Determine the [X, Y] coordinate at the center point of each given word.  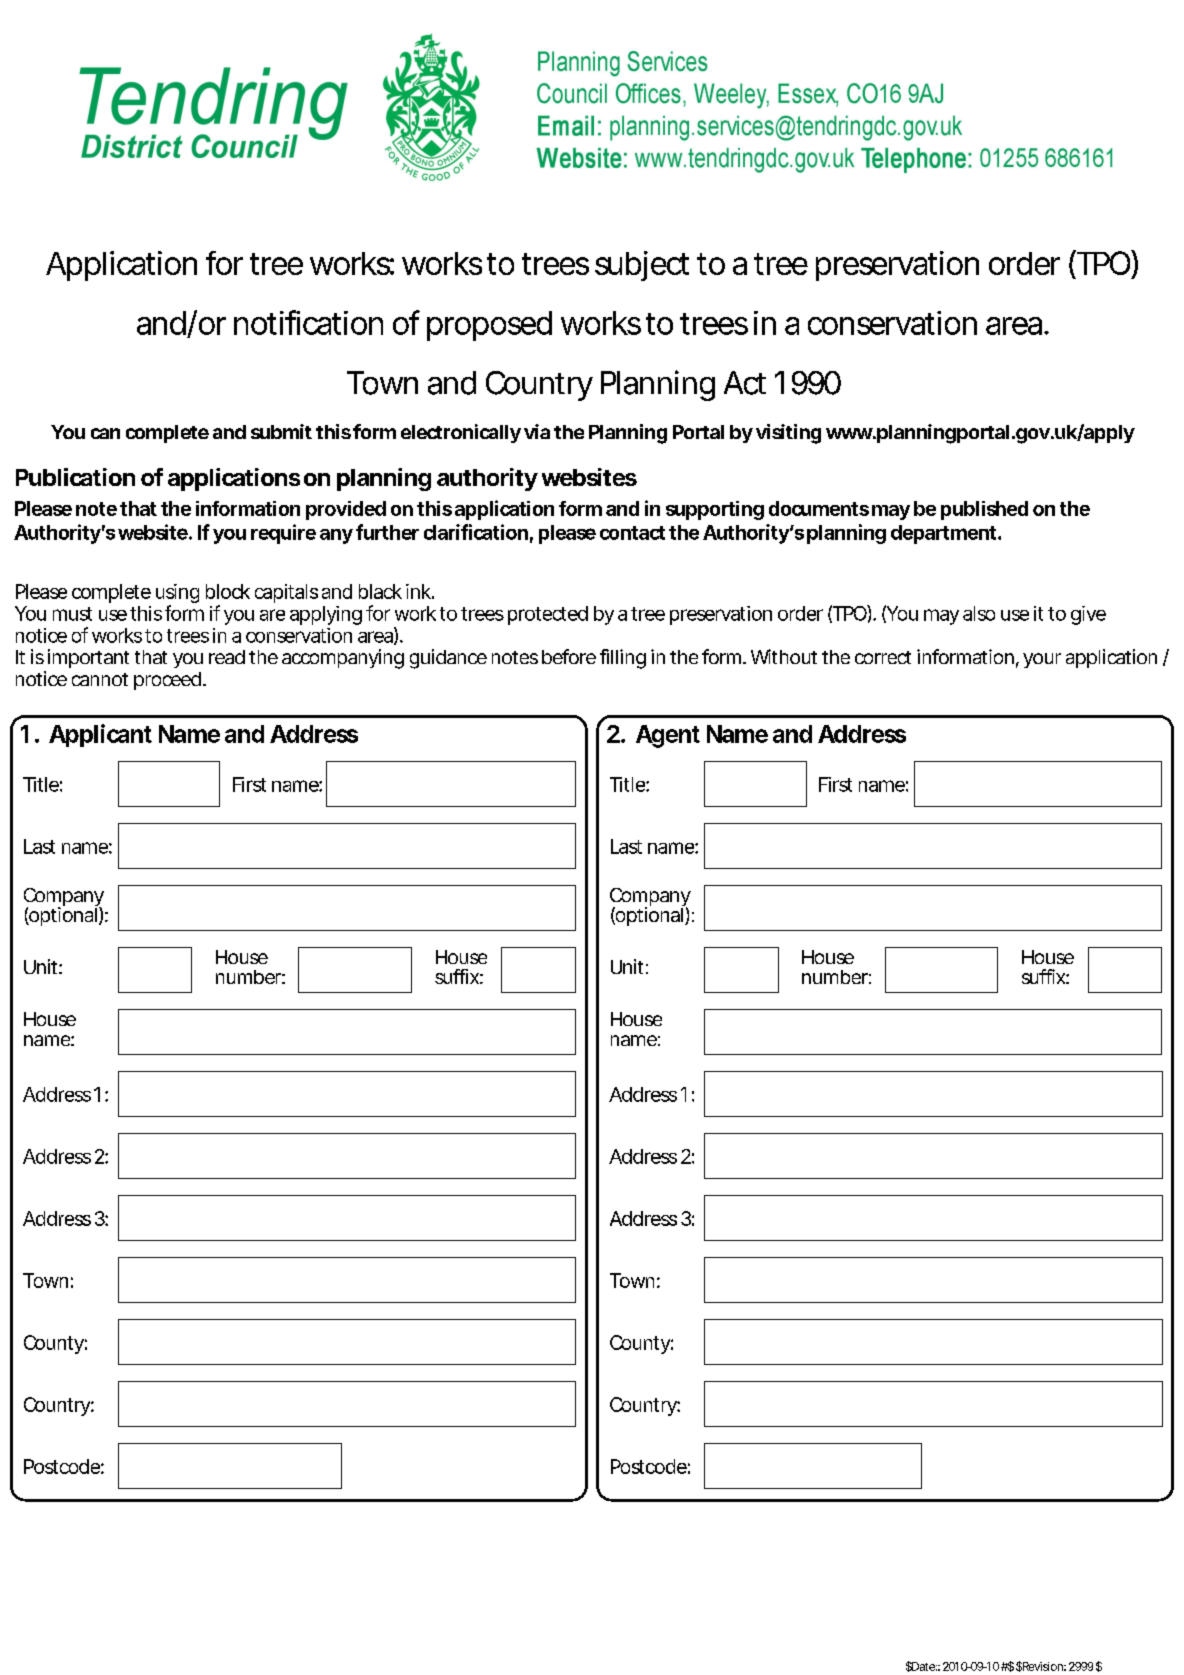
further [387, 532]
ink [418, 591]
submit [281, 431]
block [228, 591]
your [1042, 660]
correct [883, 657]
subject [642, 266]
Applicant [100, 735]
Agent [668, 736]
